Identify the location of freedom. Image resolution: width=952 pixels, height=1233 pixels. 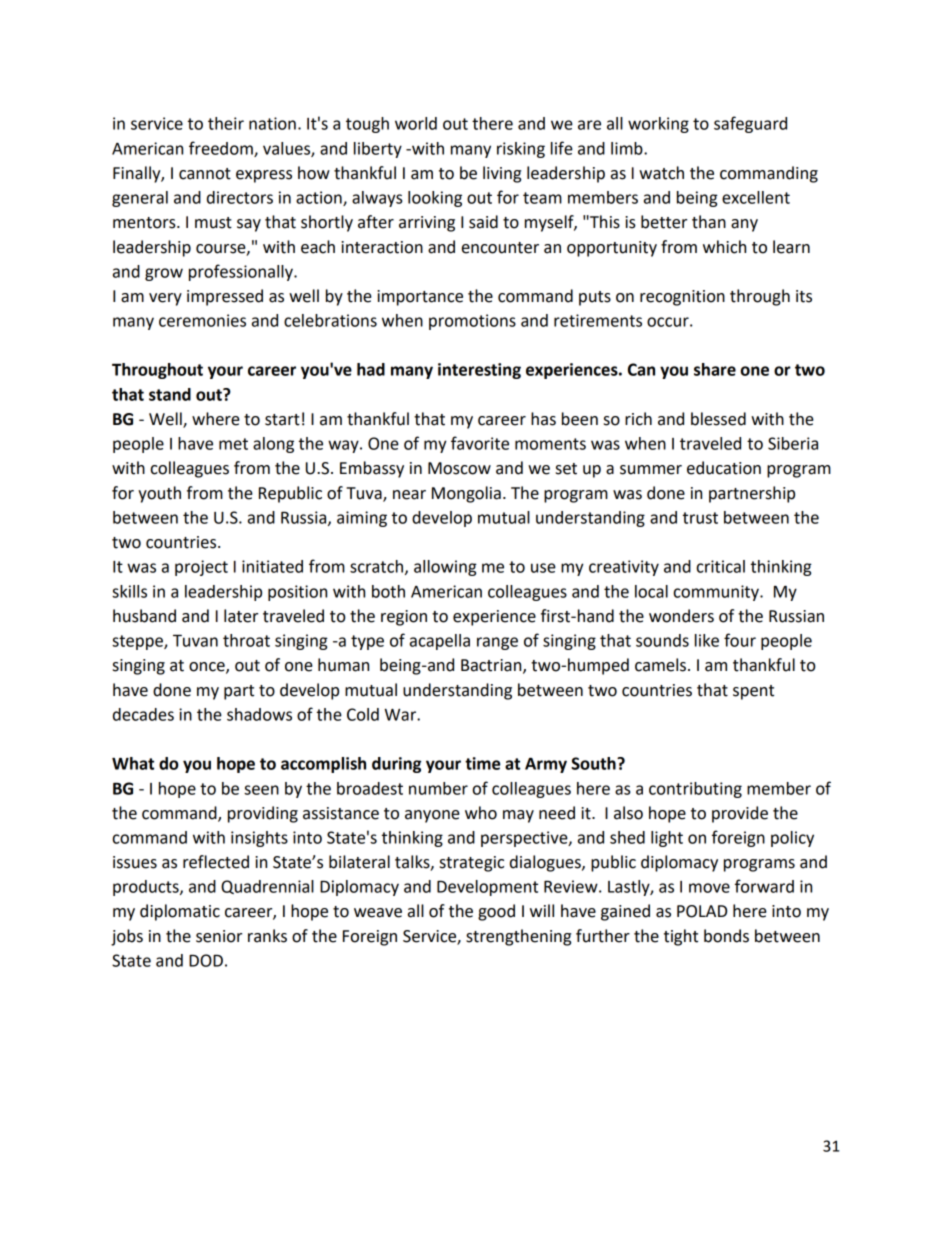
(222, 149).
